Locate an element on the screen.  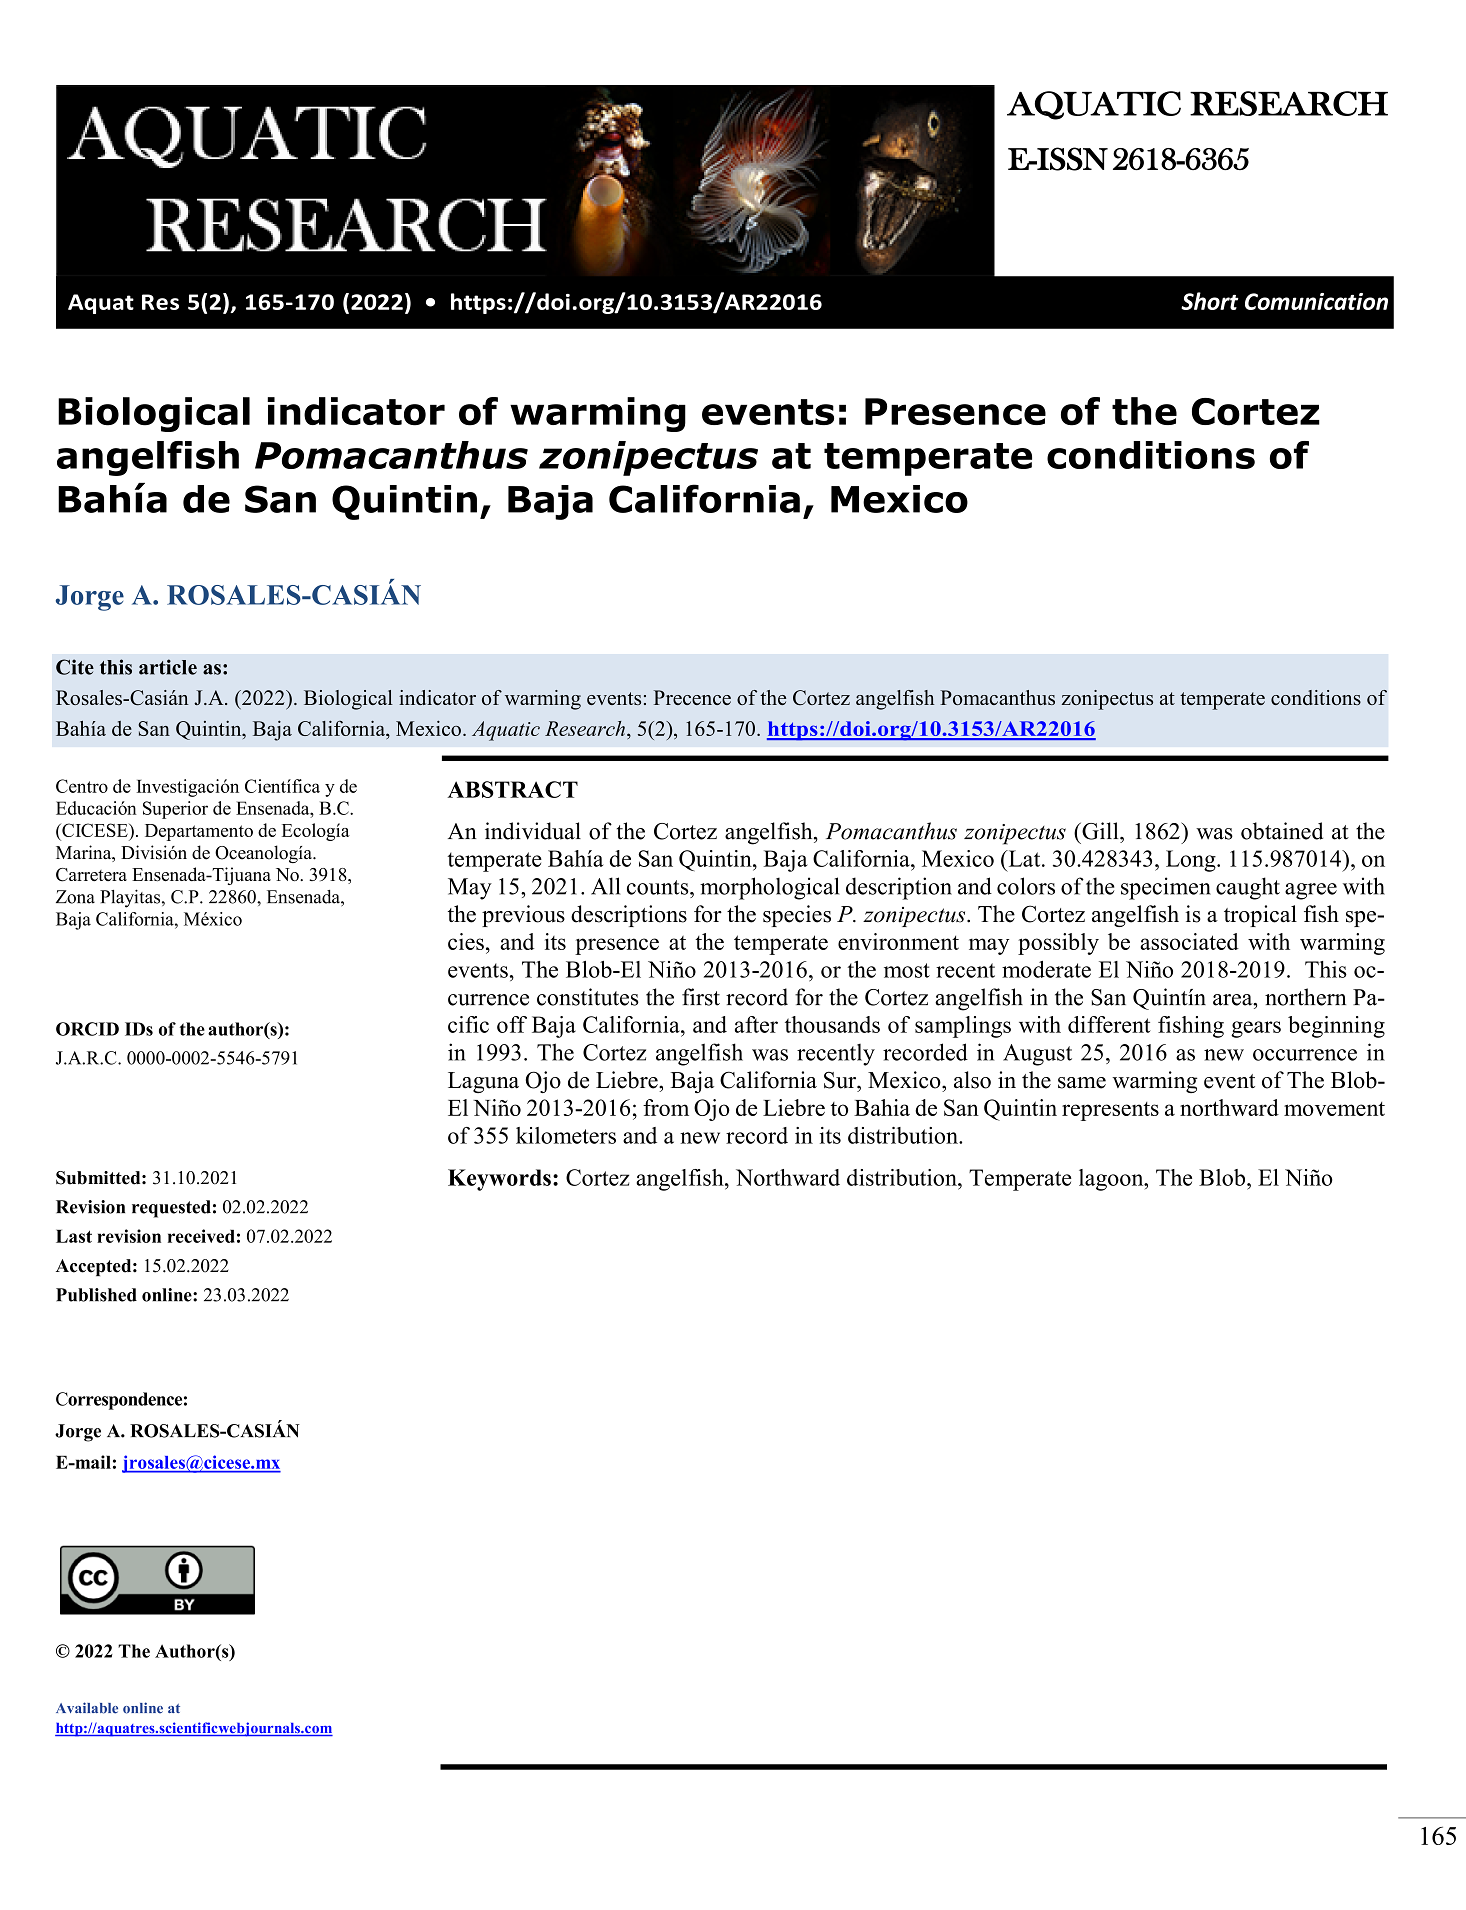
Cite is located at coordinates (75, 667).
